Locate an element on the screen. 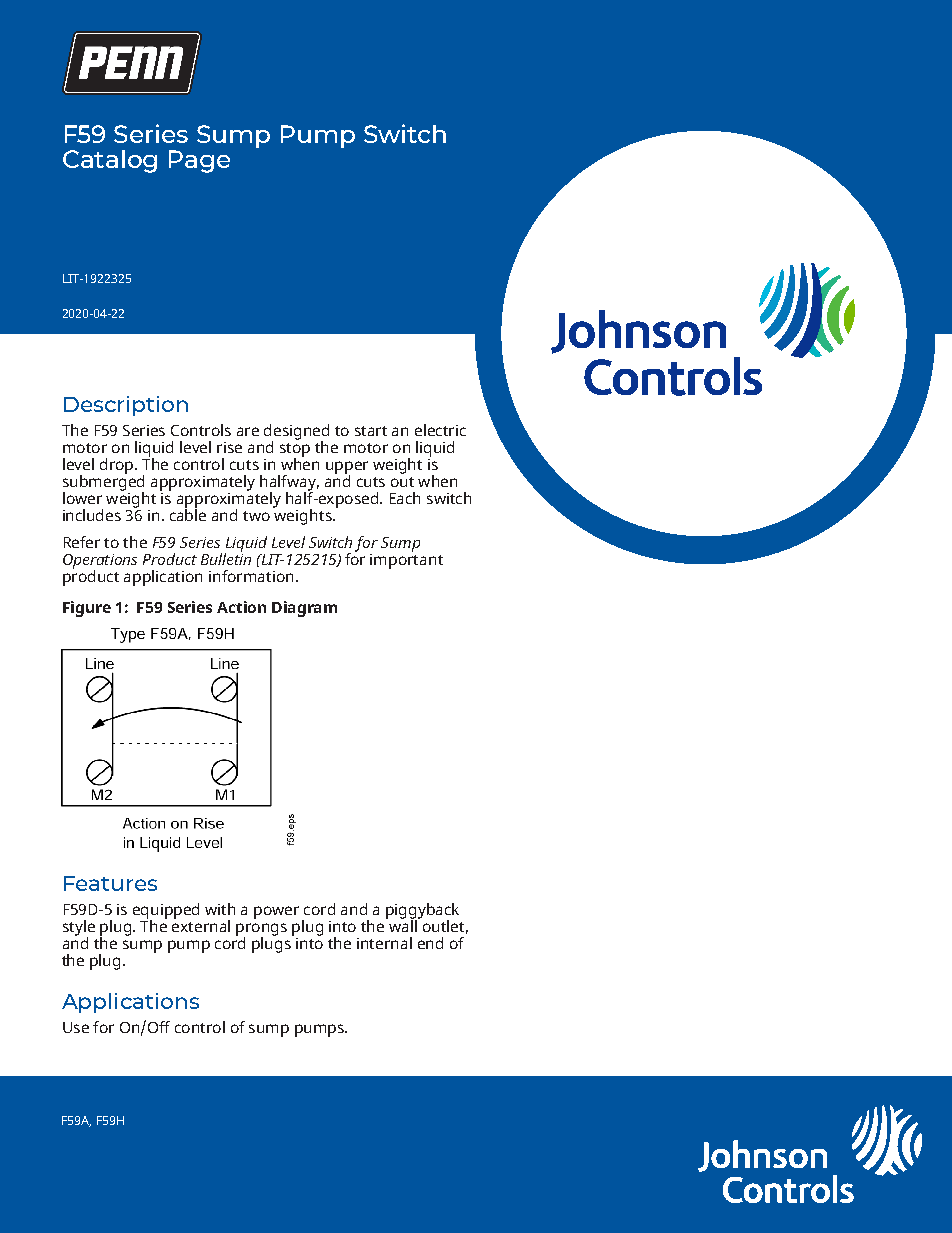  Use is located at coordinates (76, 1027).
